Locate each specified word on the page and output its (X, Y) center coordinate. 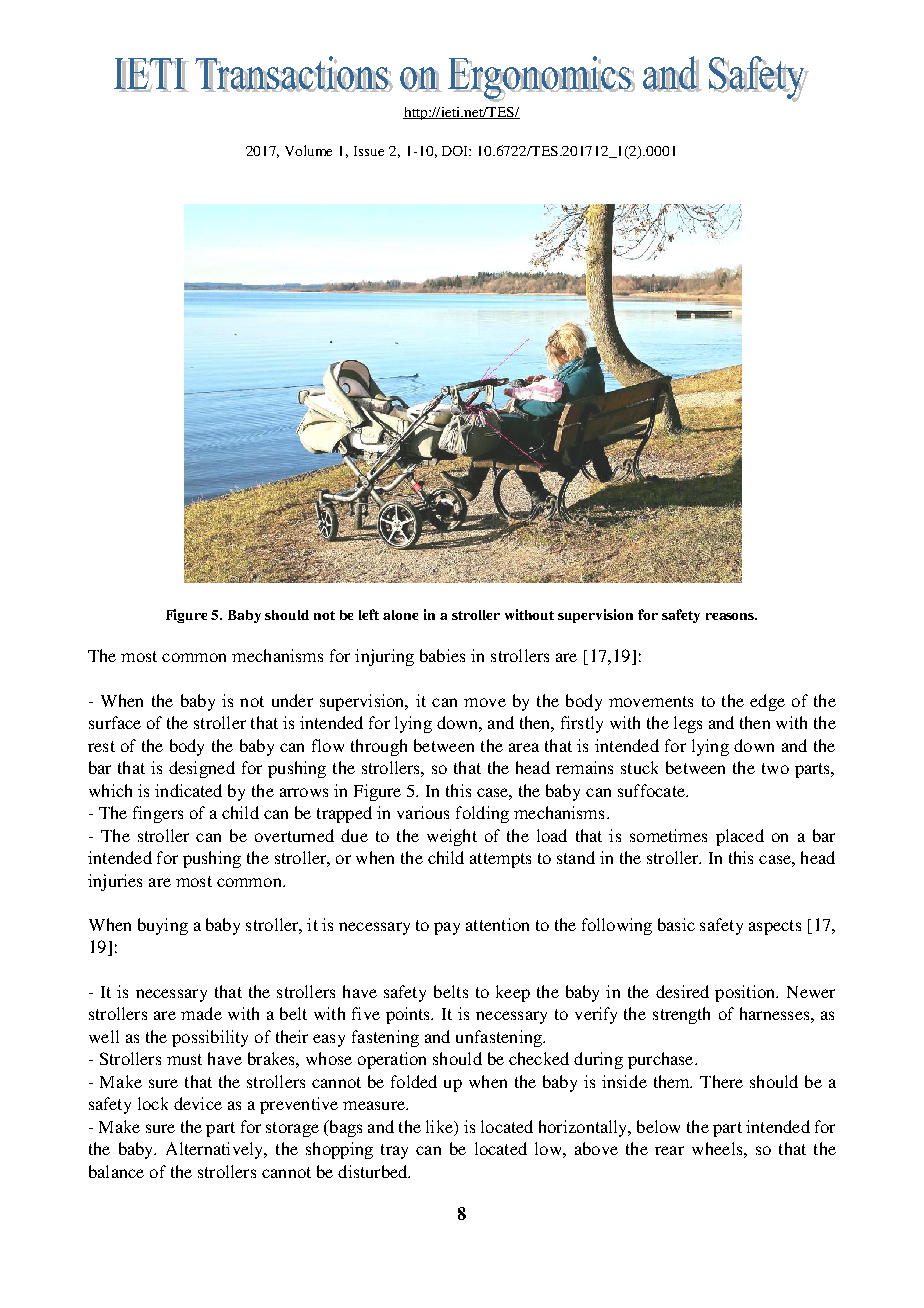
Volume (308, 150)
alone (400, 615)
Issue (369, 151)
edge (767, 702)
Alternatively (216, 1150)
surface (115, 722)
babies (442, 655)
